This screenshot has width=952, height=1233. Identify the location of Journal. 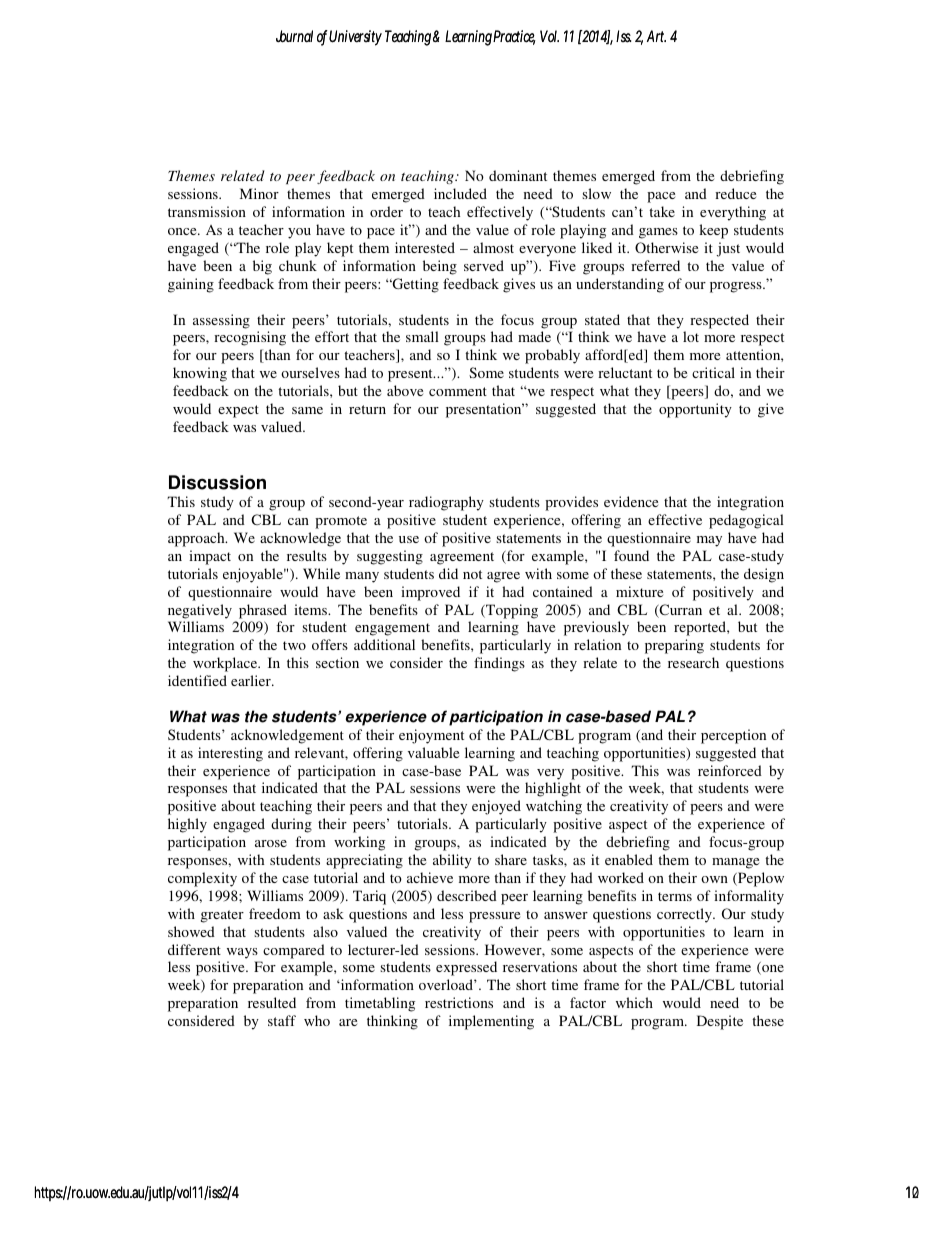
(294, 36).
